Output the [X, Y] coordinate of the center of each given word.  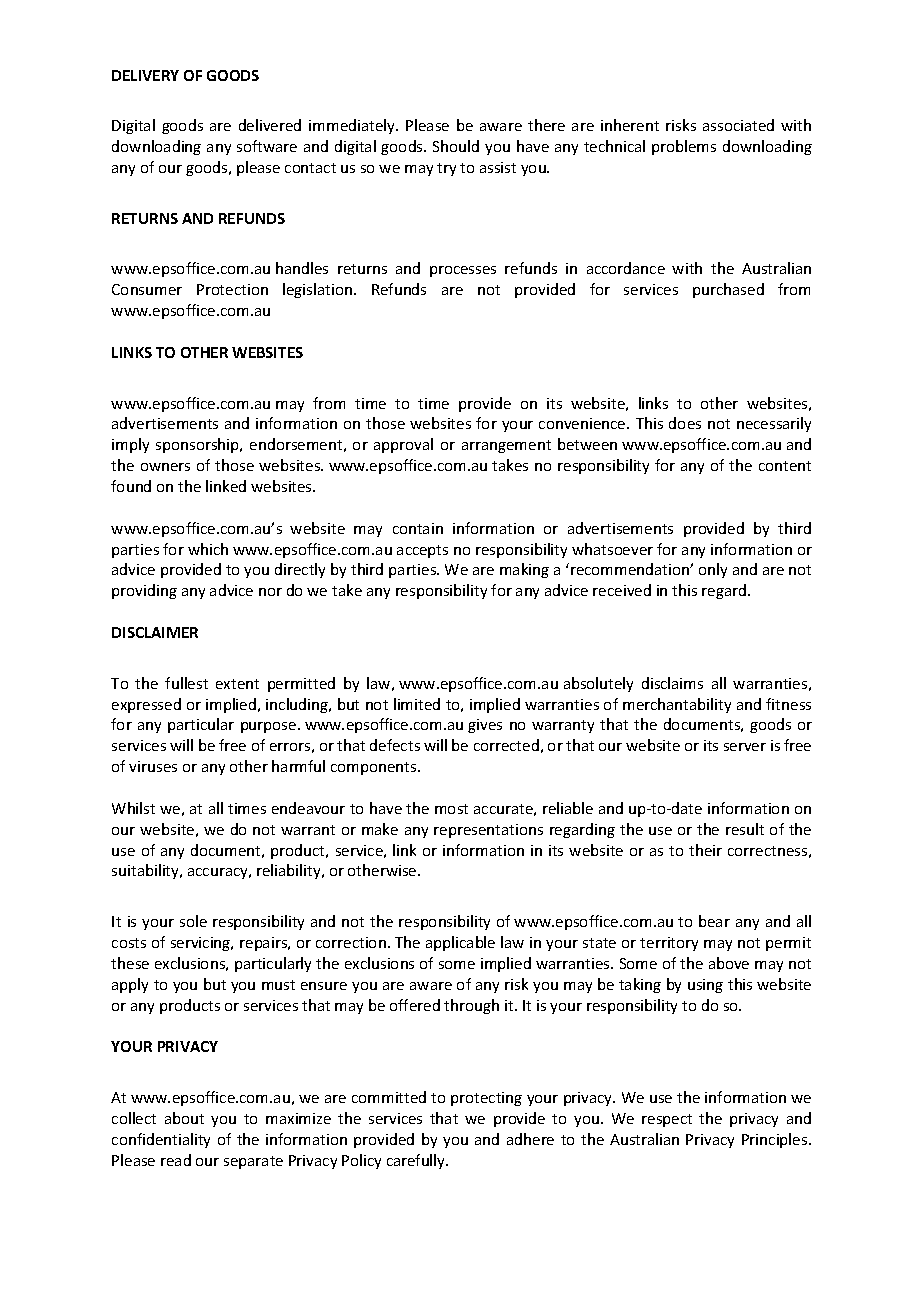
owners [165, 467]
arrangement [506, 446]
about [184, 1118]
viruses [153, 766]
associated [738, 125]
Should [456, 146]
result [745, 829]
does [685, 423]
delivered [270, 125]
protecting [486, 1099]
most [451, 809]
